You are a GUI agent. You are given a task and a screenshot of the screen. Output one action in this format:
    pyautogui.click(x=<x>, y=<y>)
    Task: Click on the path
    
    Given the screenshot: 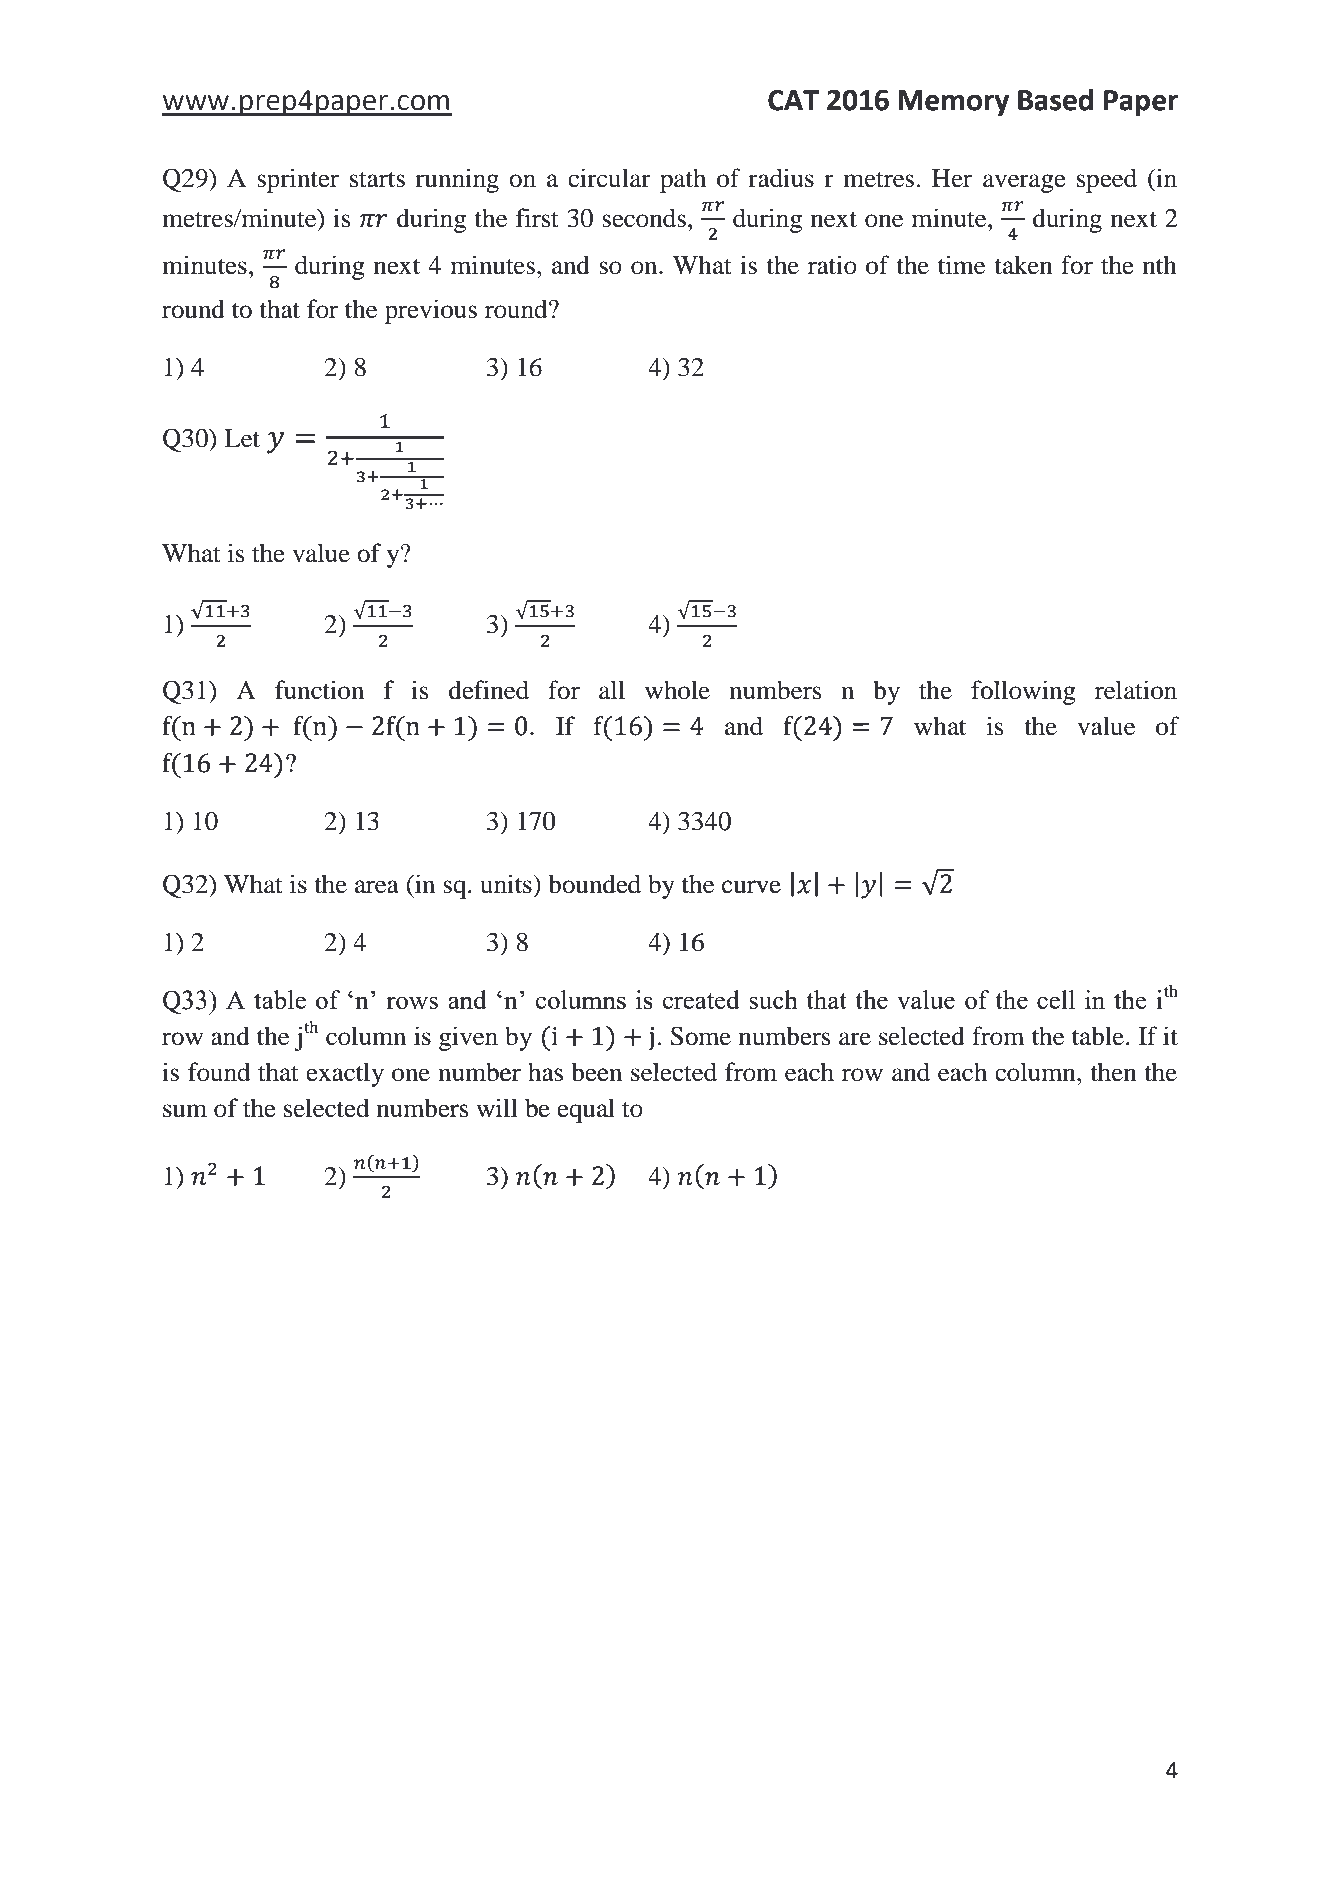 What is the action you would take?
    pyautogui.click(x=683, y=180)
